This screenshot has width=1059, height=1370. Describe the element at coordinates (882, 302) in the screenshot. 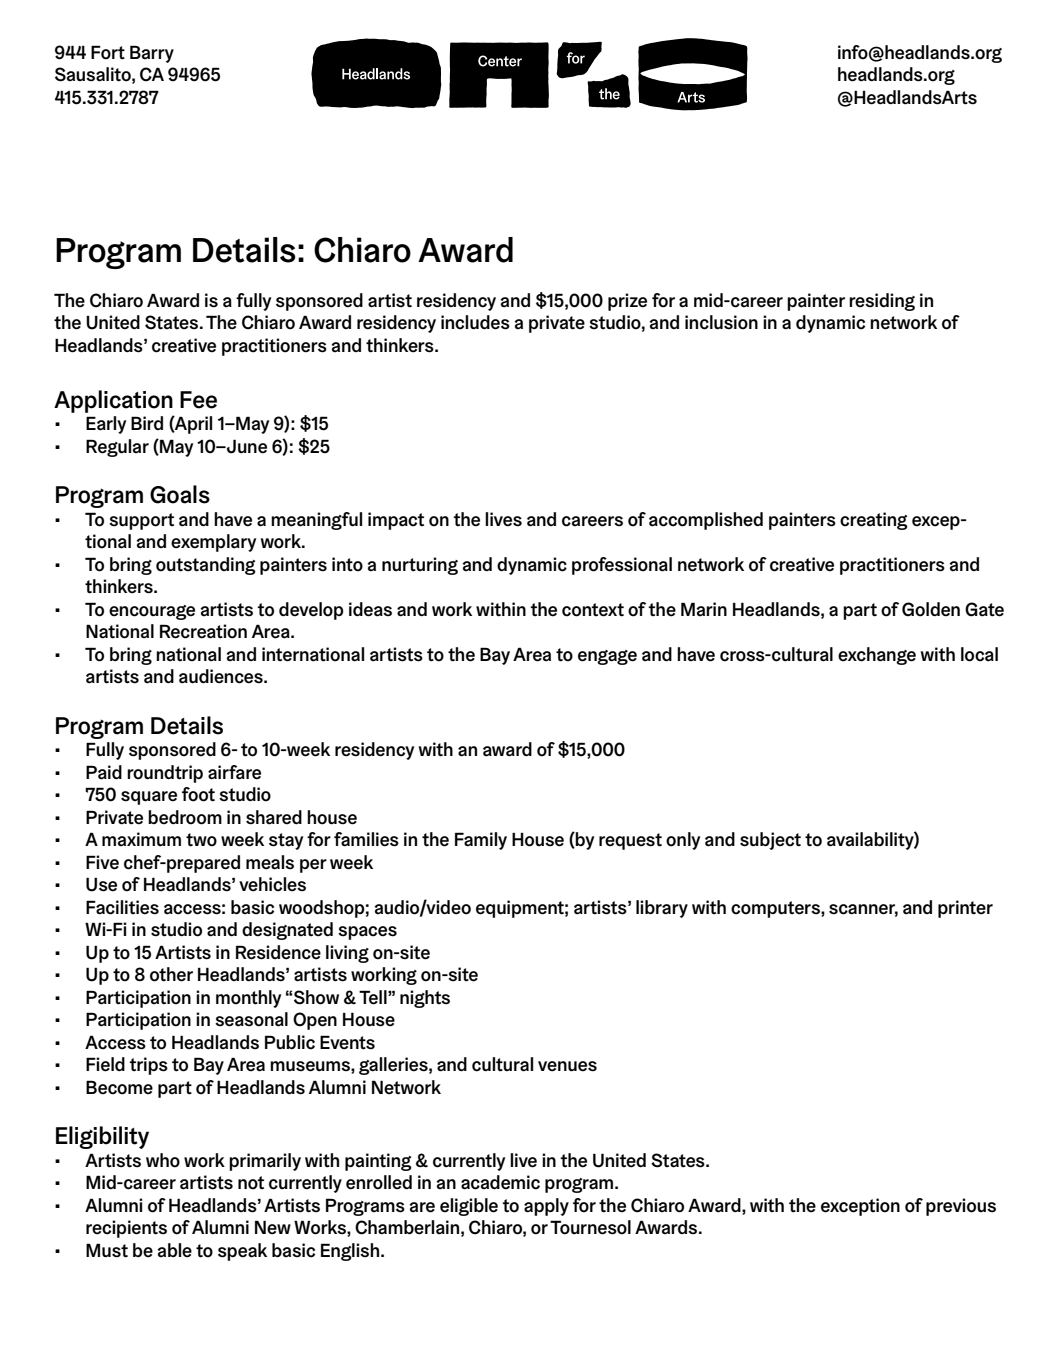

I see `residing` at that location.
